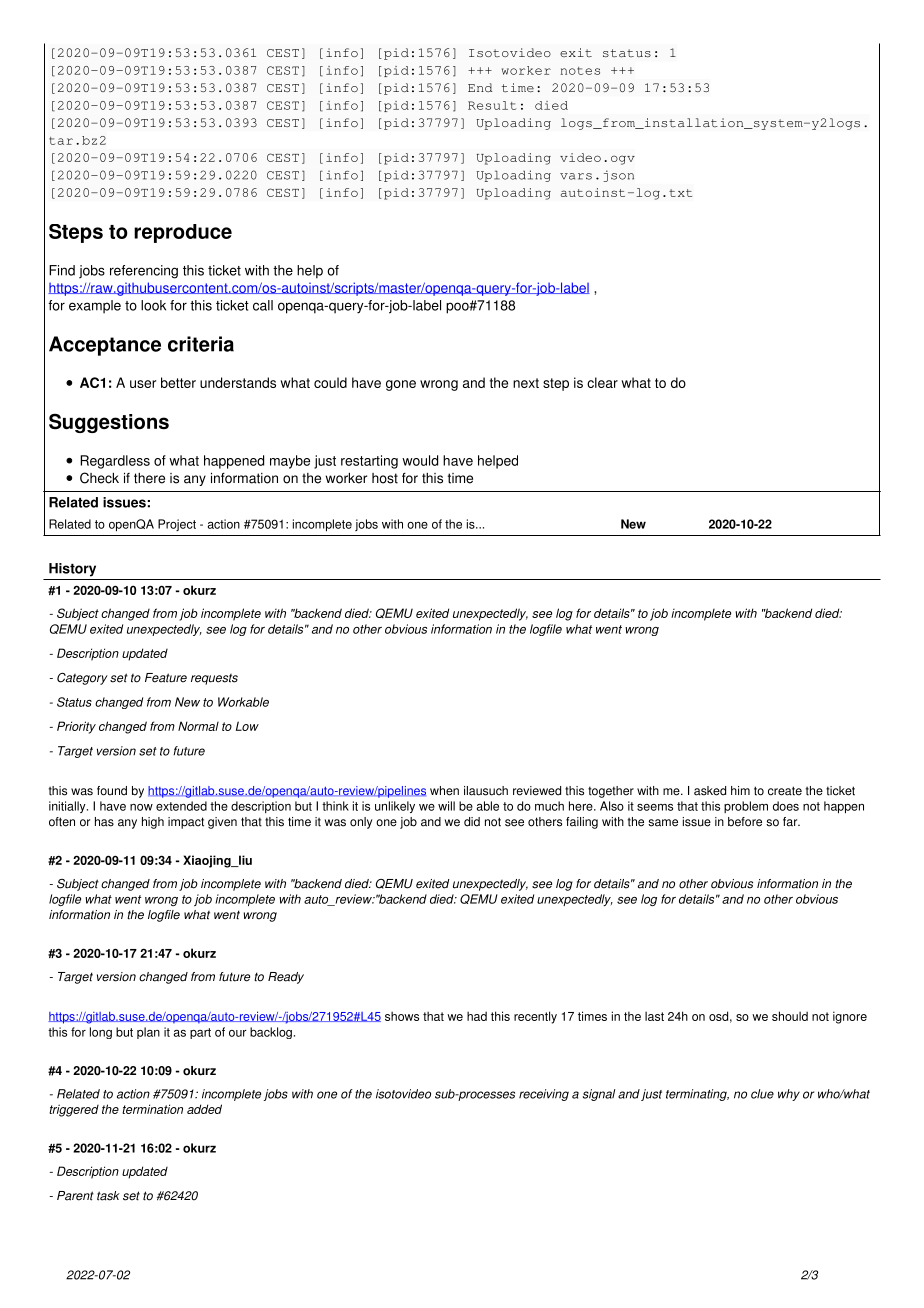 Image resolution: width=924 pixels, height=1308 pixels. I want to click on clear, so click(602, 382).
